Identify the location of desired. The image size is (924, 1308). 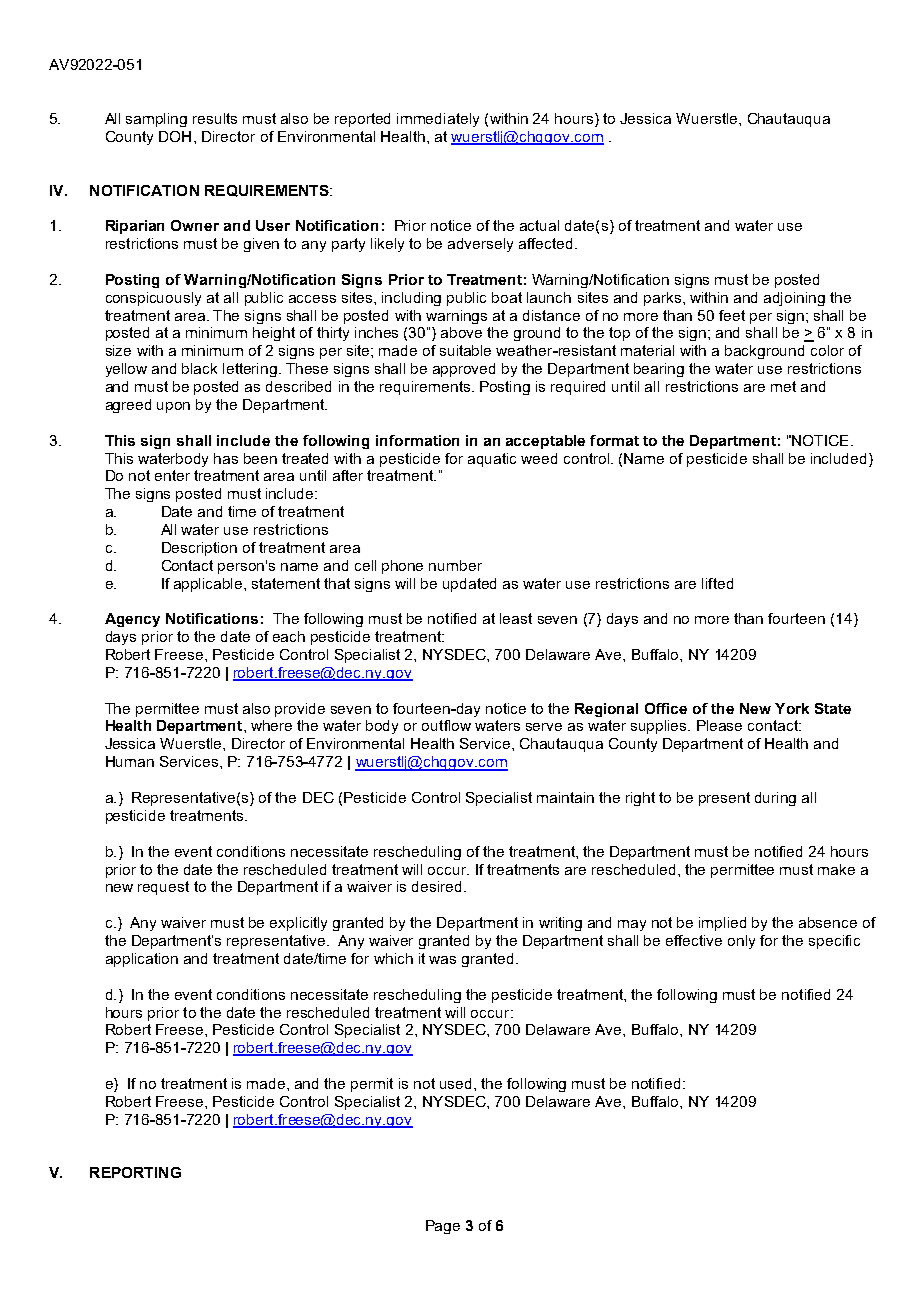
(436, 886).
